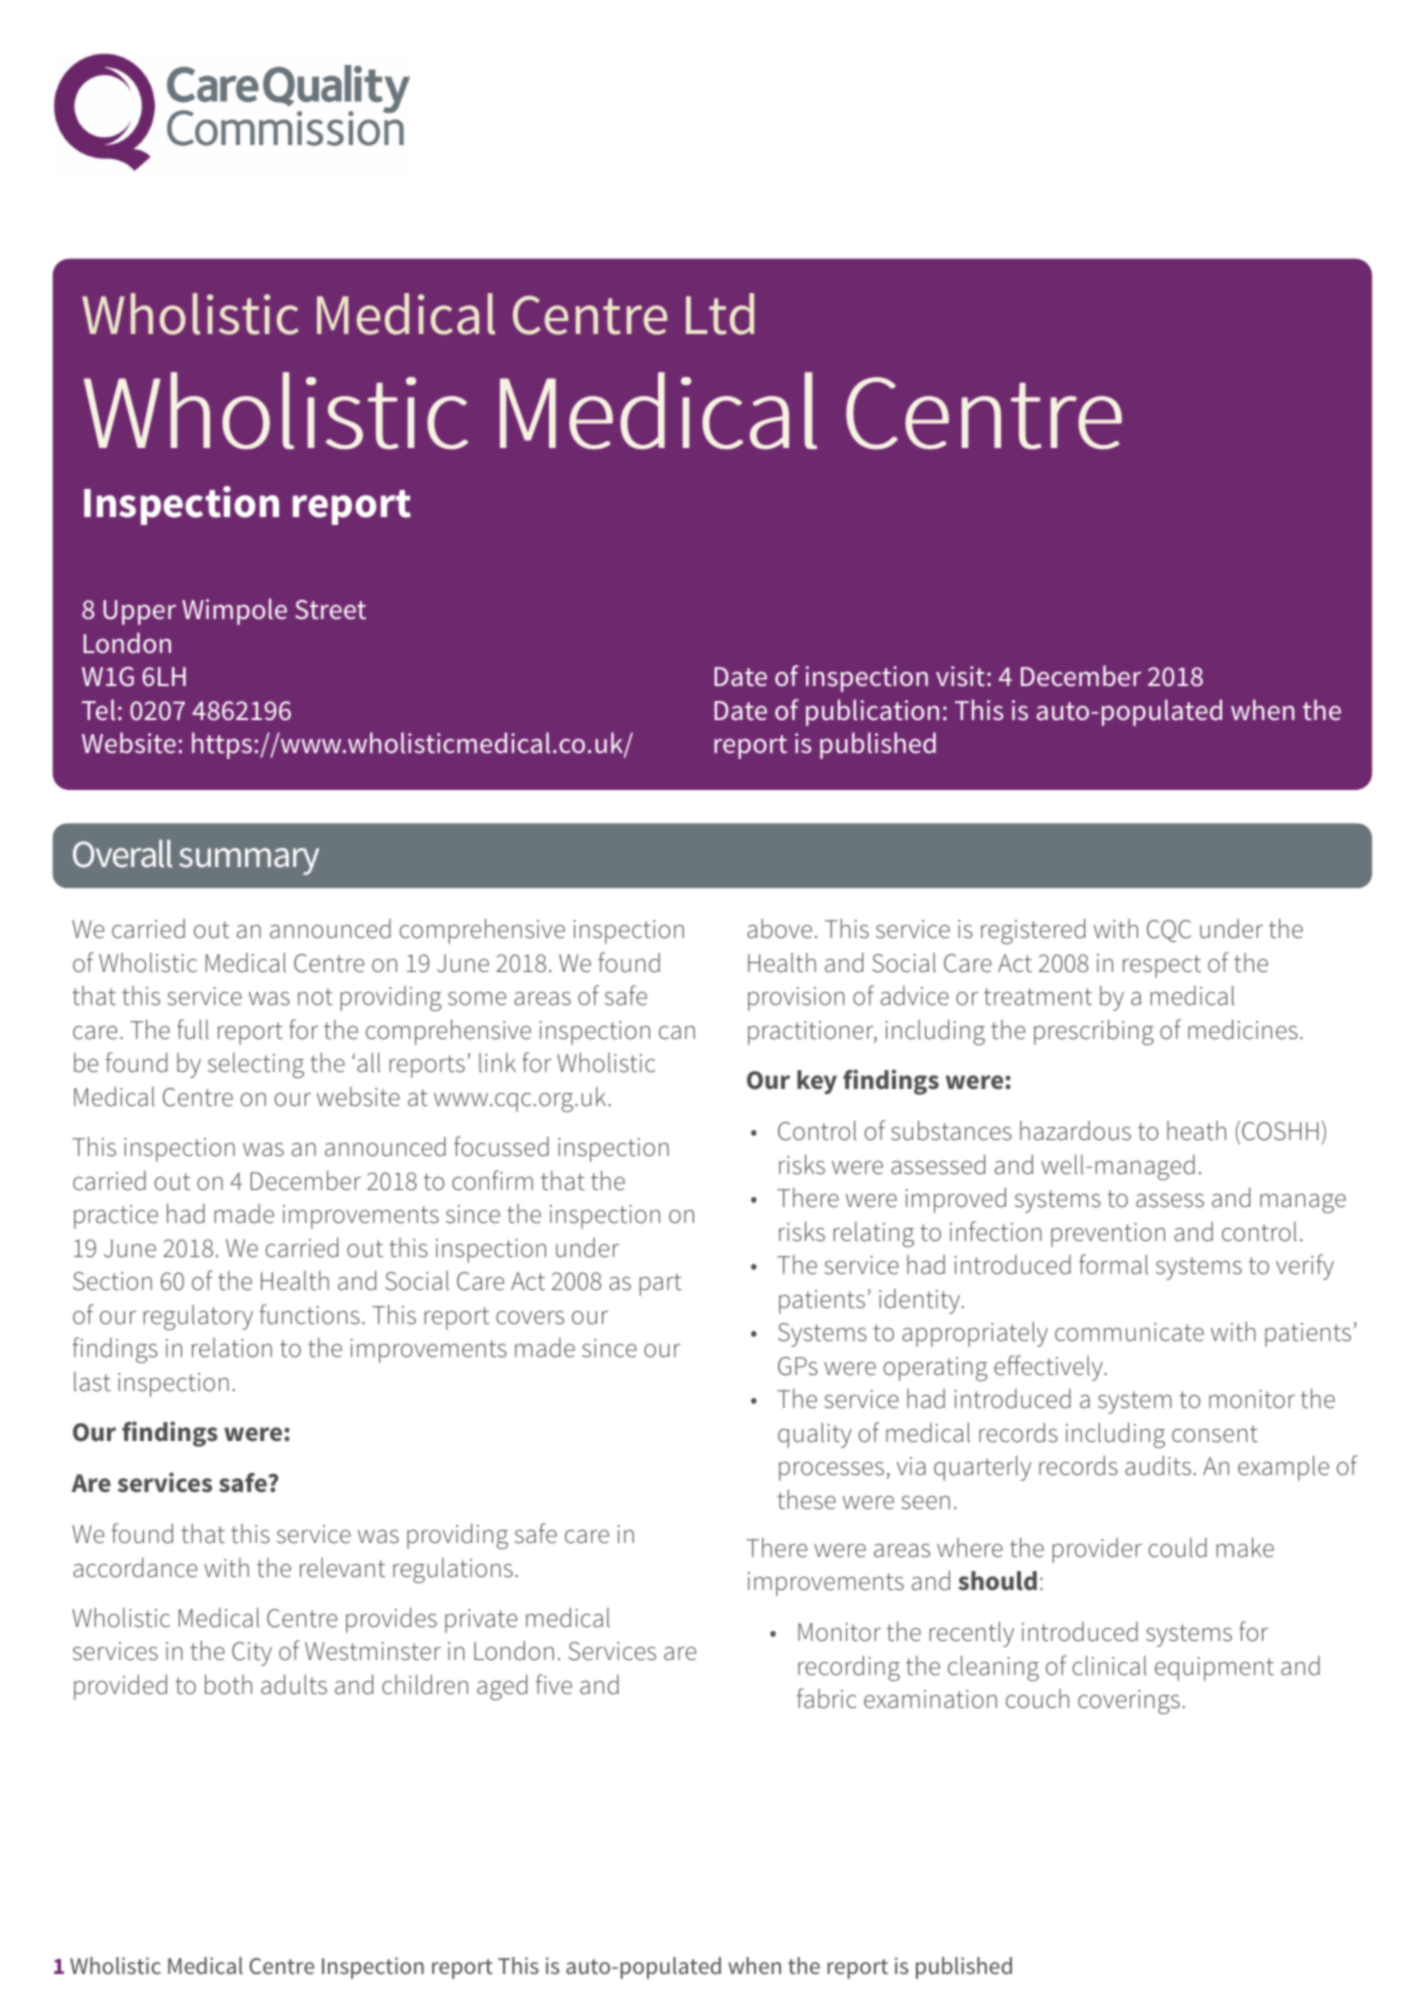 The image size is (1424, 2015). Describe the element at coordinates (1108, 1235) in the image. I see `prevention` at that location.
